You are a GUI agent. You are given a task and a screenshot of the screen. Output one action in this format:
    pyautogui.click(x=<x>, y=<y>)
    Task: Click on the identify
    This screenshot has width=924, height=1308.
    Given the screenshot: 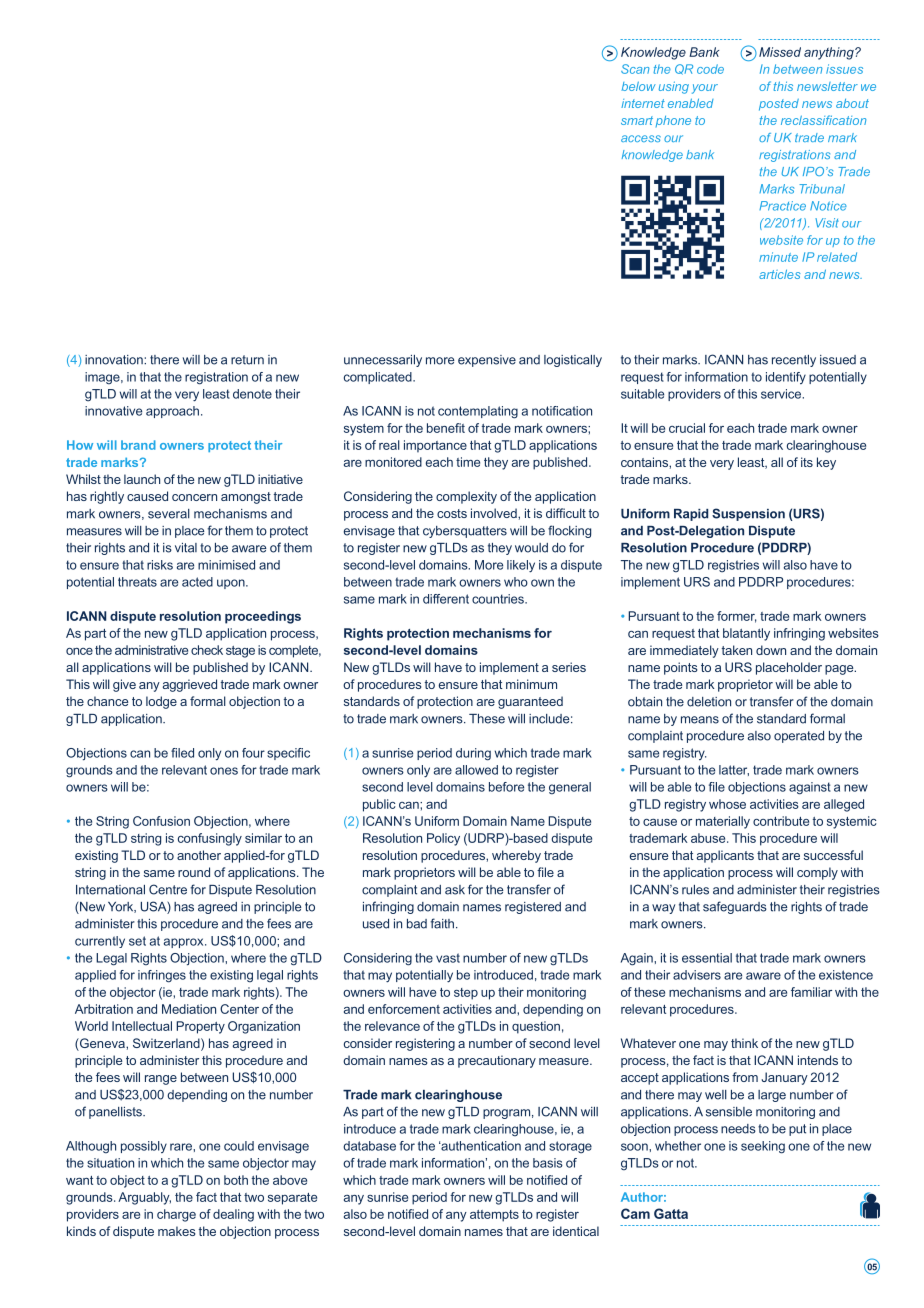 What is the action you would take?
    pyautogui.click(x=786, y=378)
